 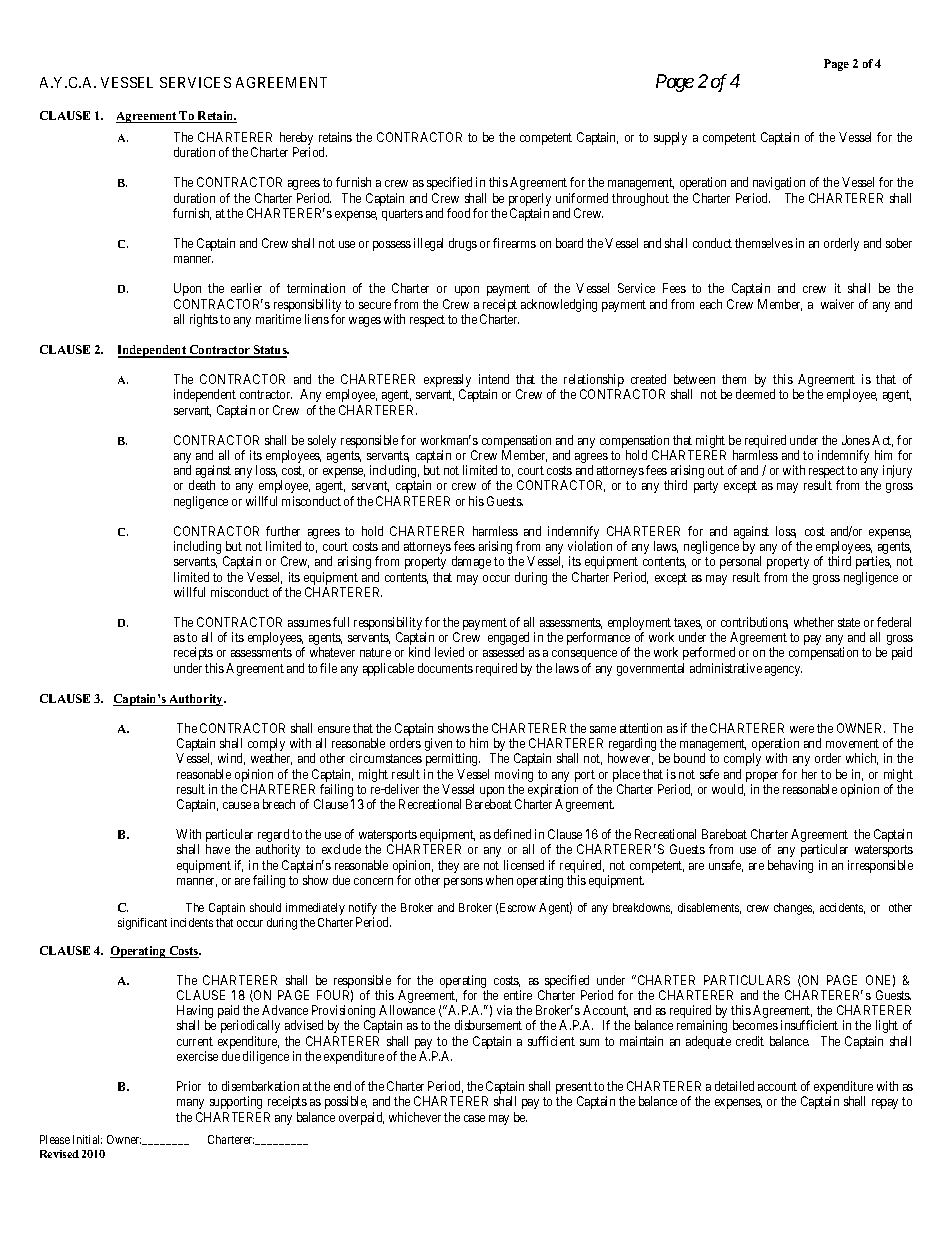 What do you see at coordinates (458, 213) in the screenshot?
I see `food` at bounding box center [458, 213].
